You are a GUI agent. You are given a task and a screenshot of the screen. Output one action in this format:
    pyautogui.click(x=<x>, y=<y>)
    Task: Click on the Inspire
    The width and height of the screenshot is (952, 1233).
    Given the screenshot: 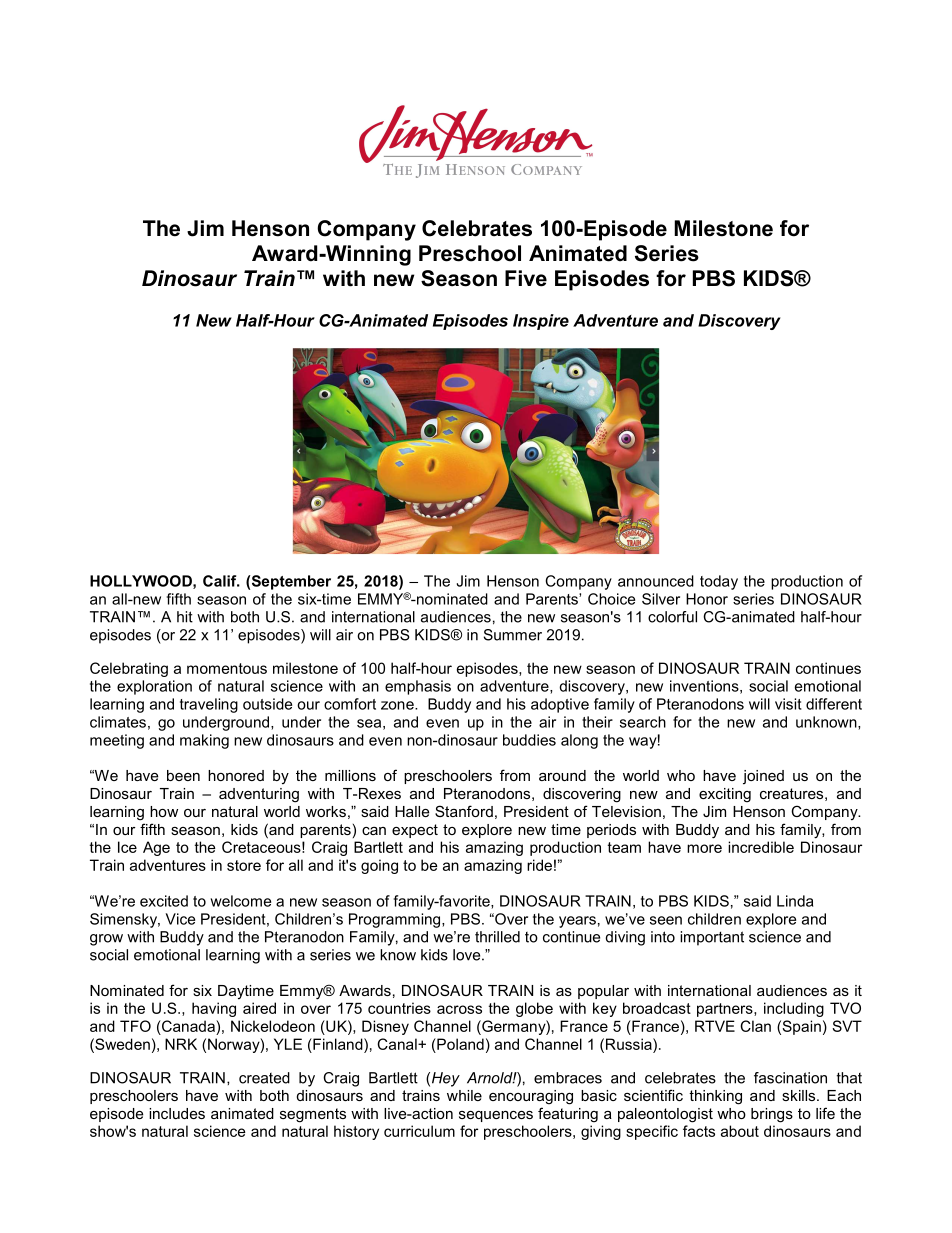 What is the action you would take?
    pyautogui.click(x=541, y=322)
